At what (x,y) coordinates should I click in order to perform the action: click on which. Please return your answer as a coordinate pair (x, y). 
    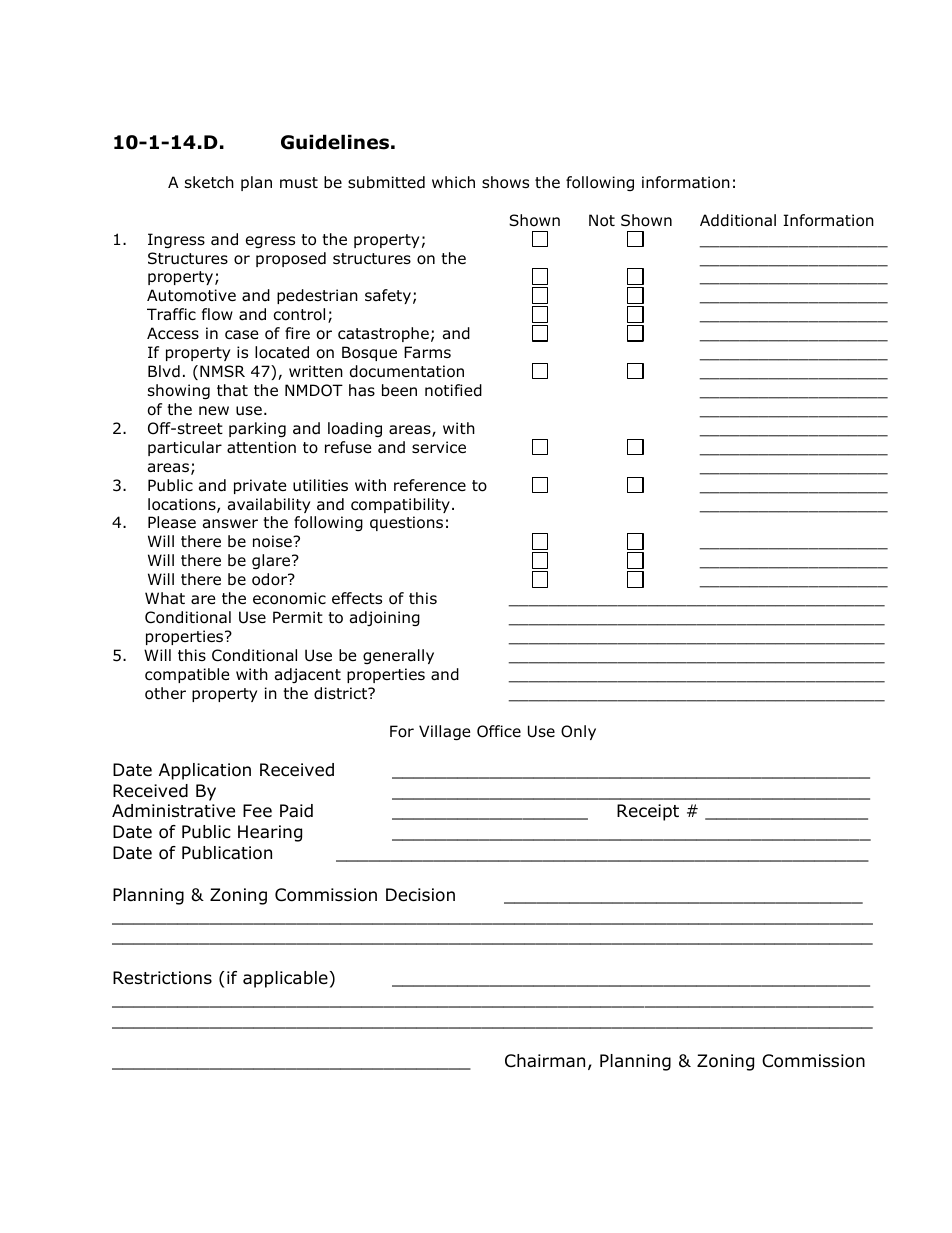
    Looking at the image, I should click on (453, 182).
